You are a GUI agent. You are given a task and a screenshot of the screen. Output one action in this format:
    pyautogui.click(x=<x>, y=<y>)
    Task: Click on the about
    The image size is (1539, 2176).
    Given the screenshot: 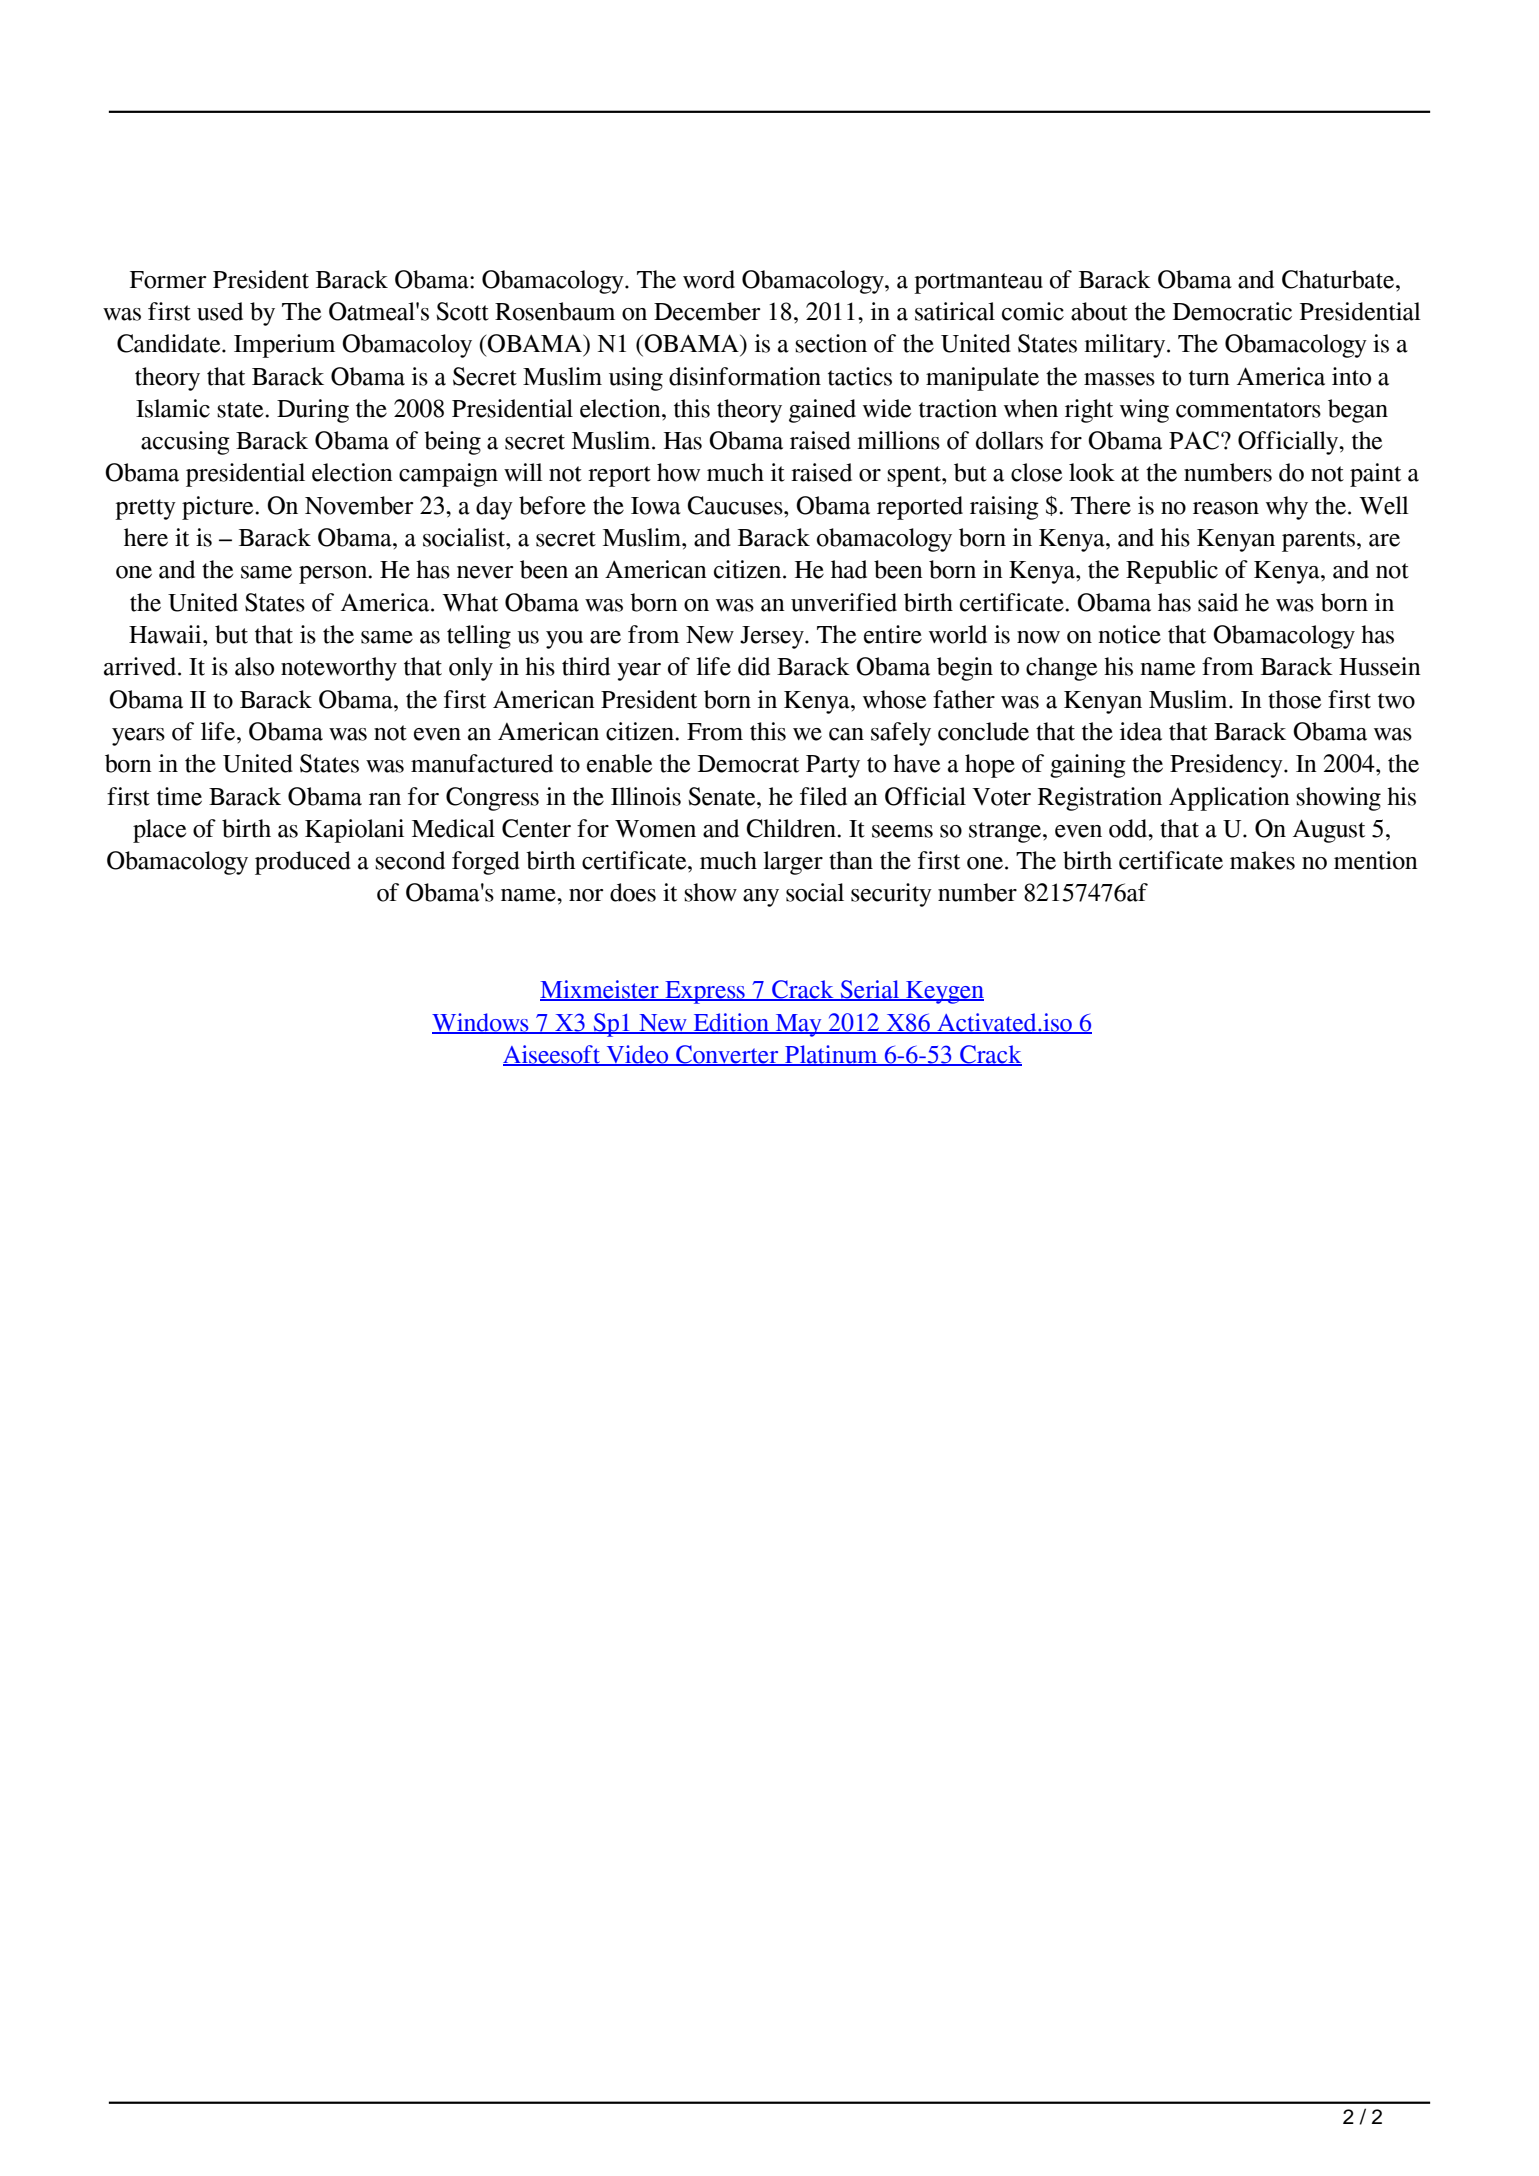 What is the action you would take?
    pyautogui.click(x=1099, y=311)
